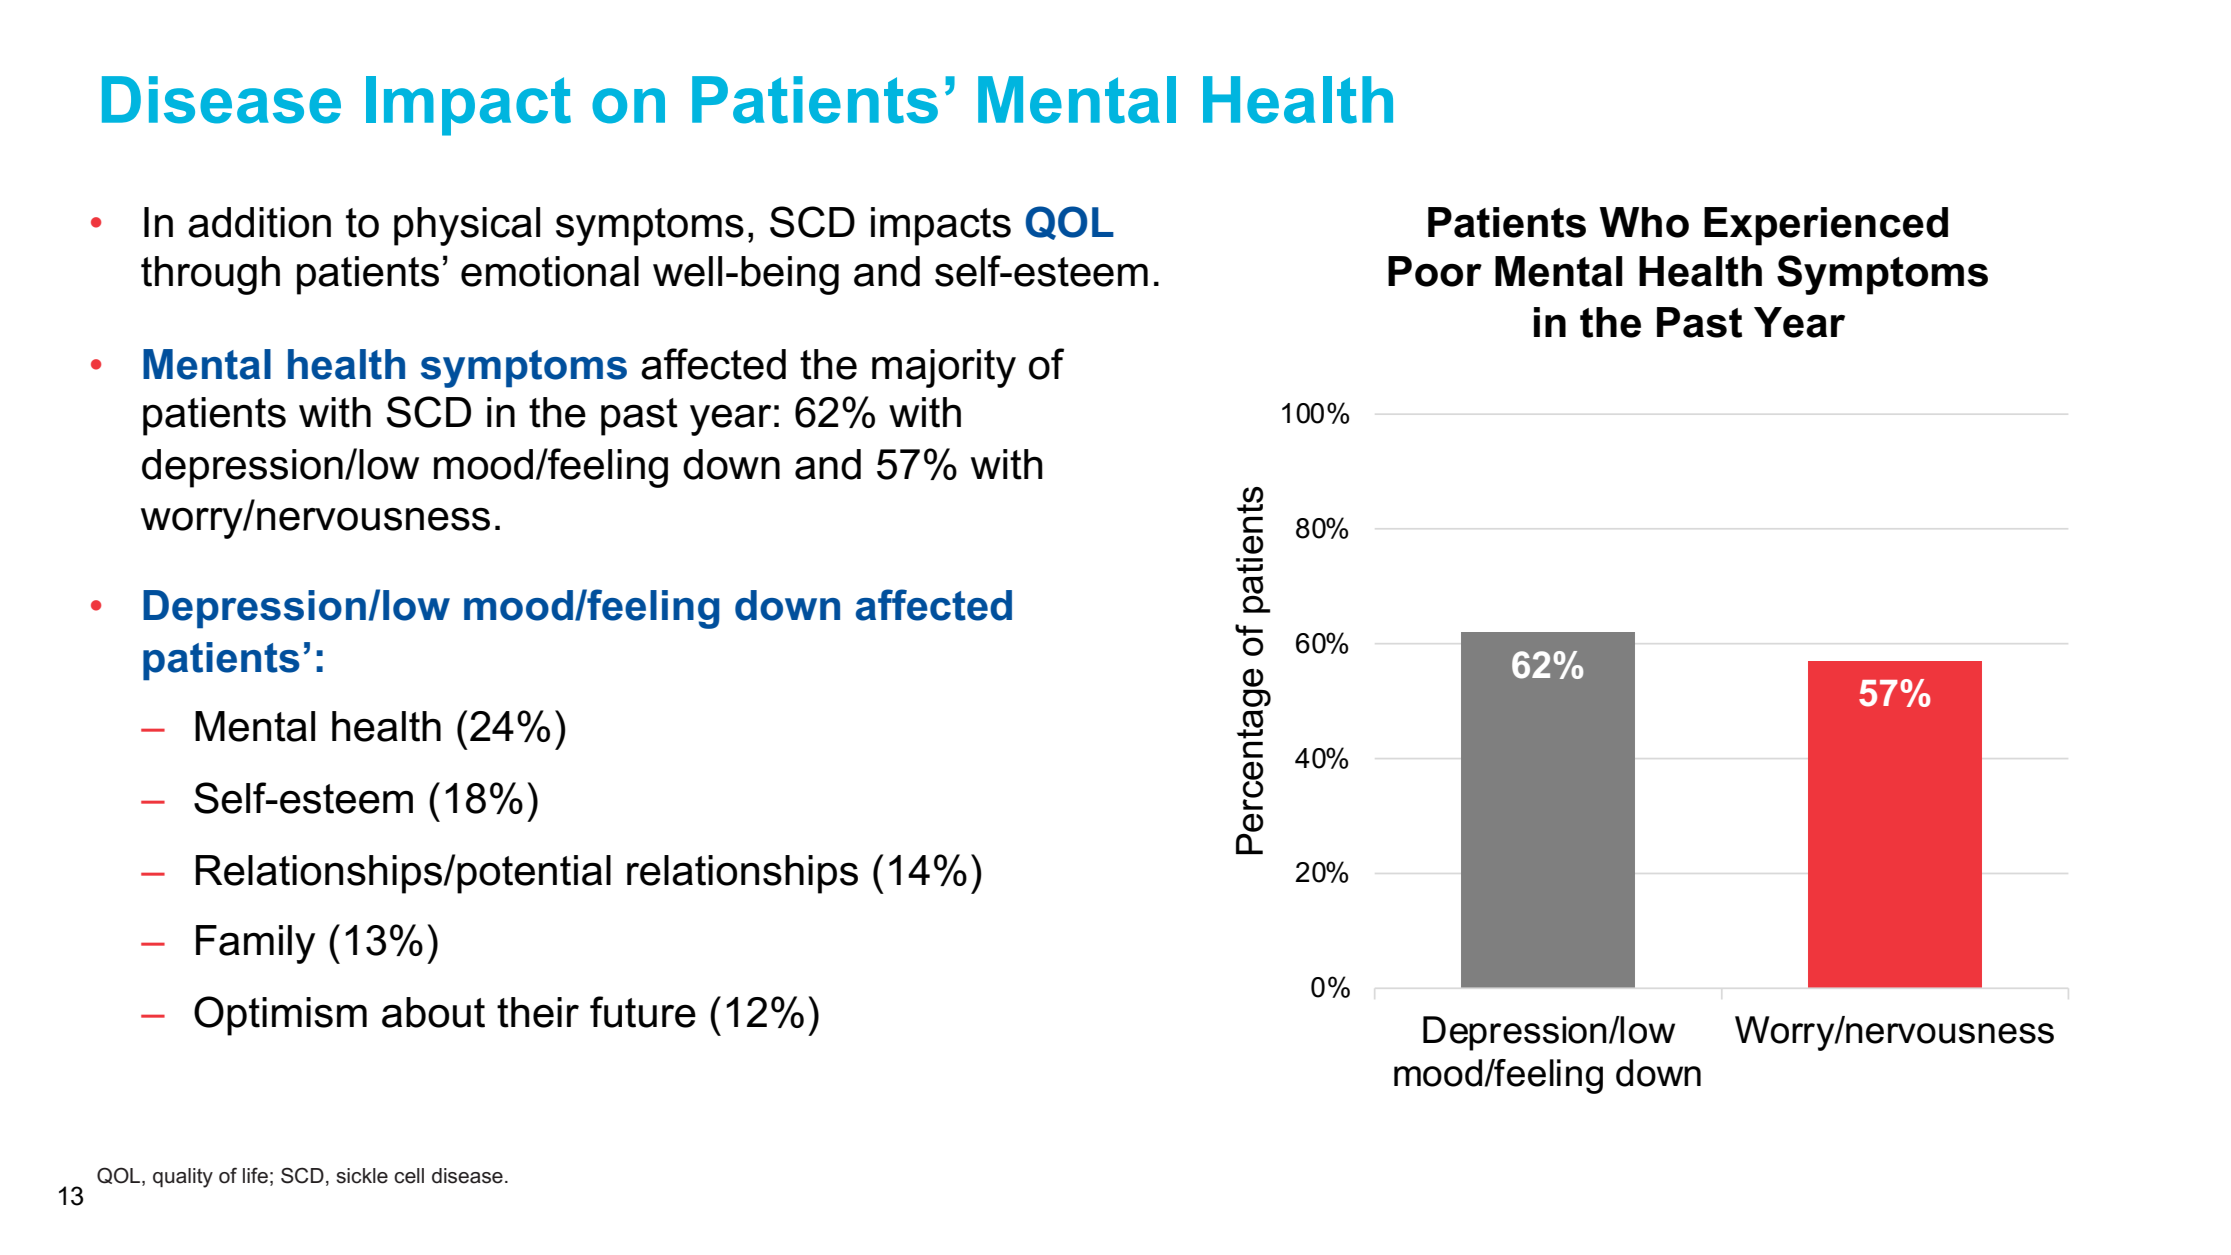 This document has width=2231, height=1255. Describe the element at coordinates (467, 226) in the document. I see `physical` at that location.
